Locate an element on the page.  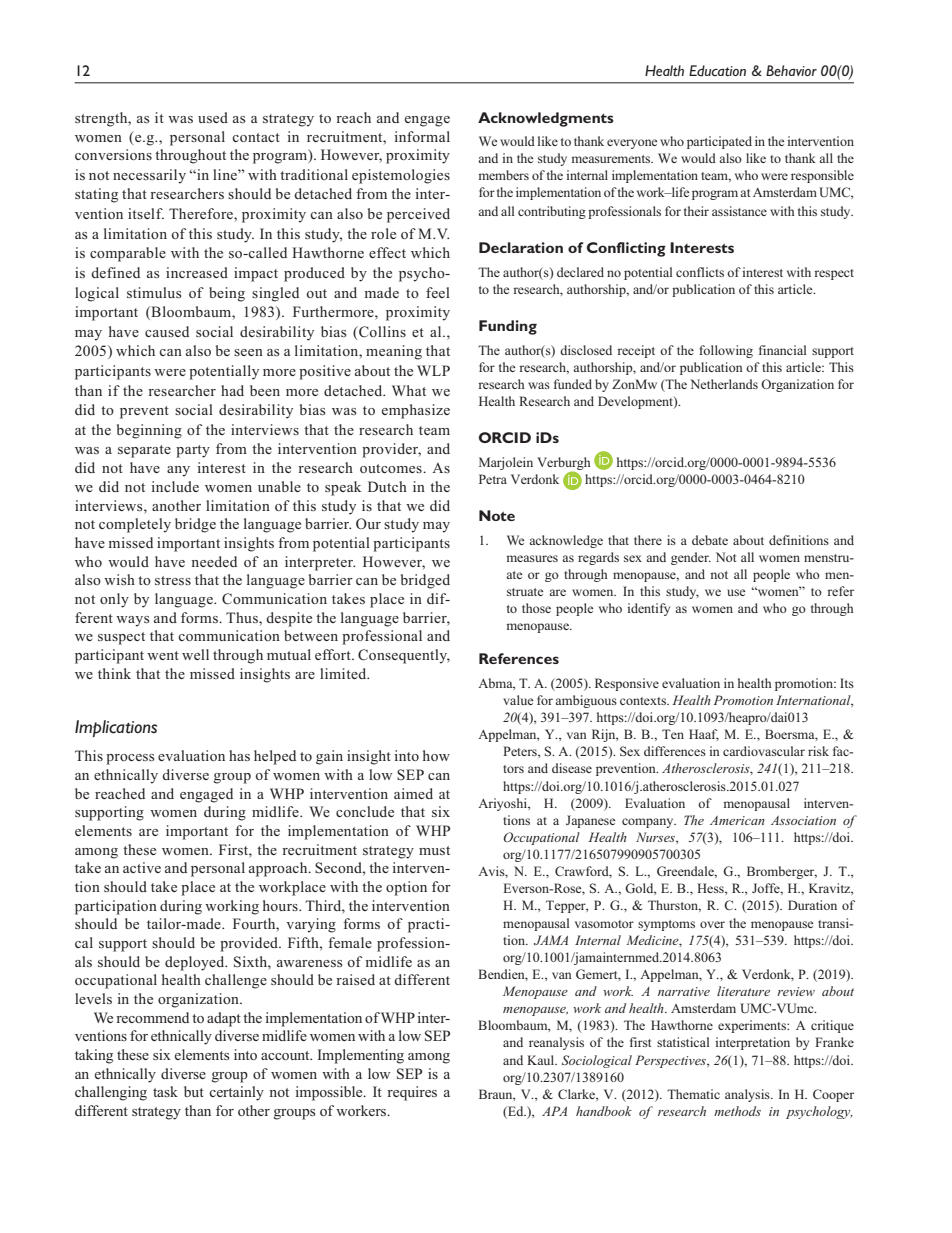
emphasize is located at coordinates (416, 411).
